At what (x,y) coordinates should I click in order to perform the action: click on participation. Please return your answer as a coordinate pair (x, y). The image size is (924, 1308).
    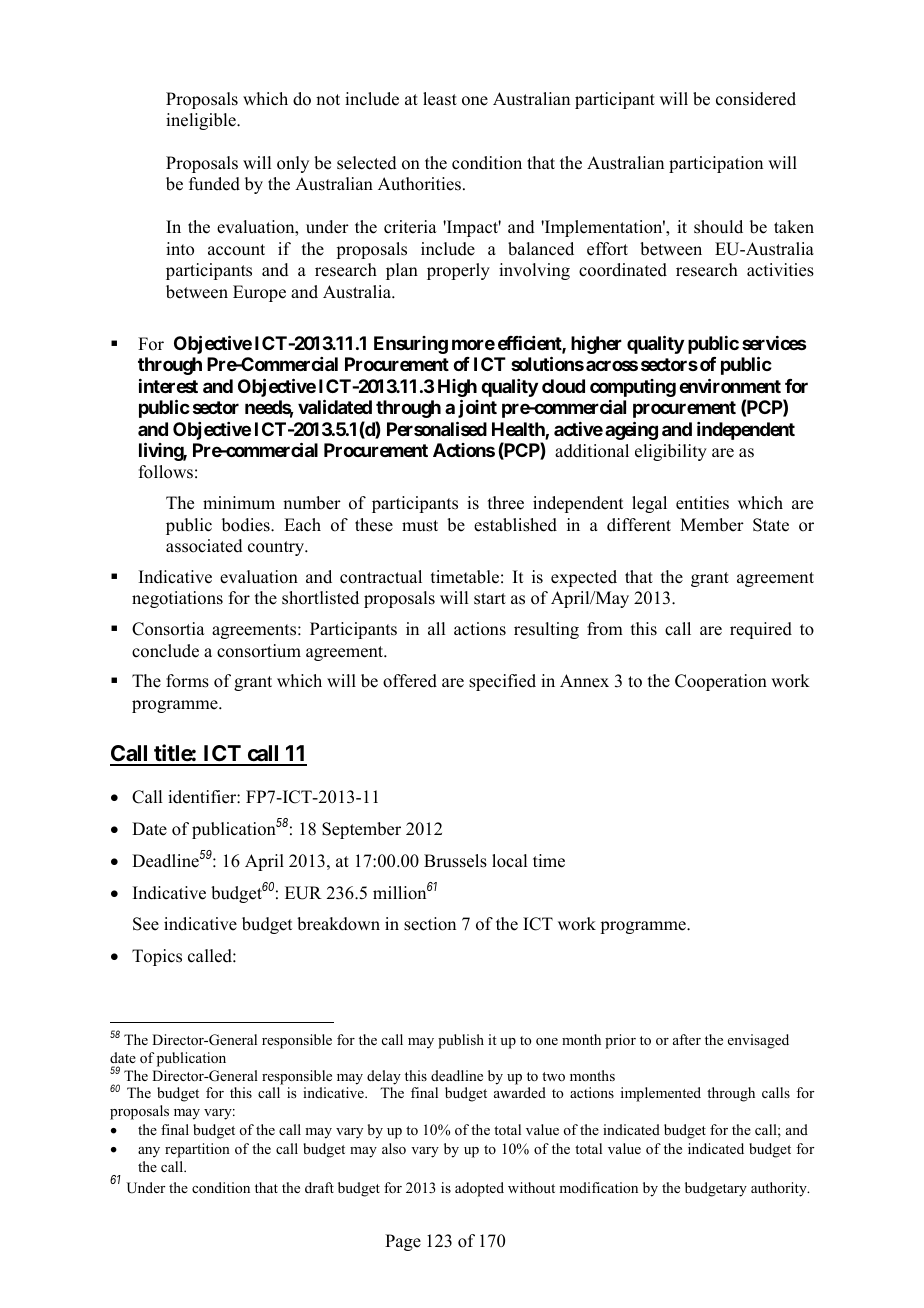
    Looking at the image, I should click on (716, 164).
